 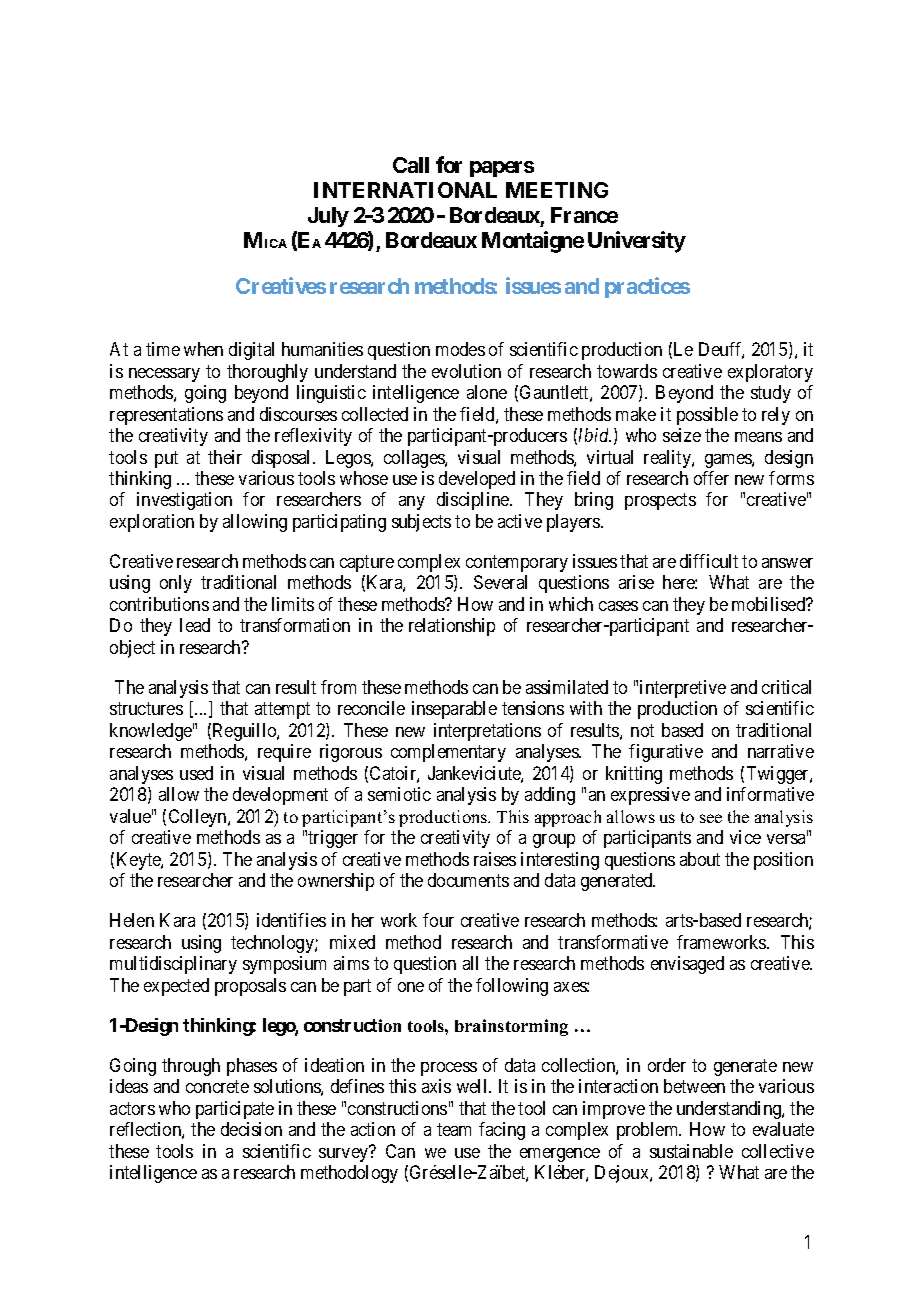 What do you see at coordinates (399, 794) in the screenshot?
I see `semiotic` at bounding box center [399, 794].
